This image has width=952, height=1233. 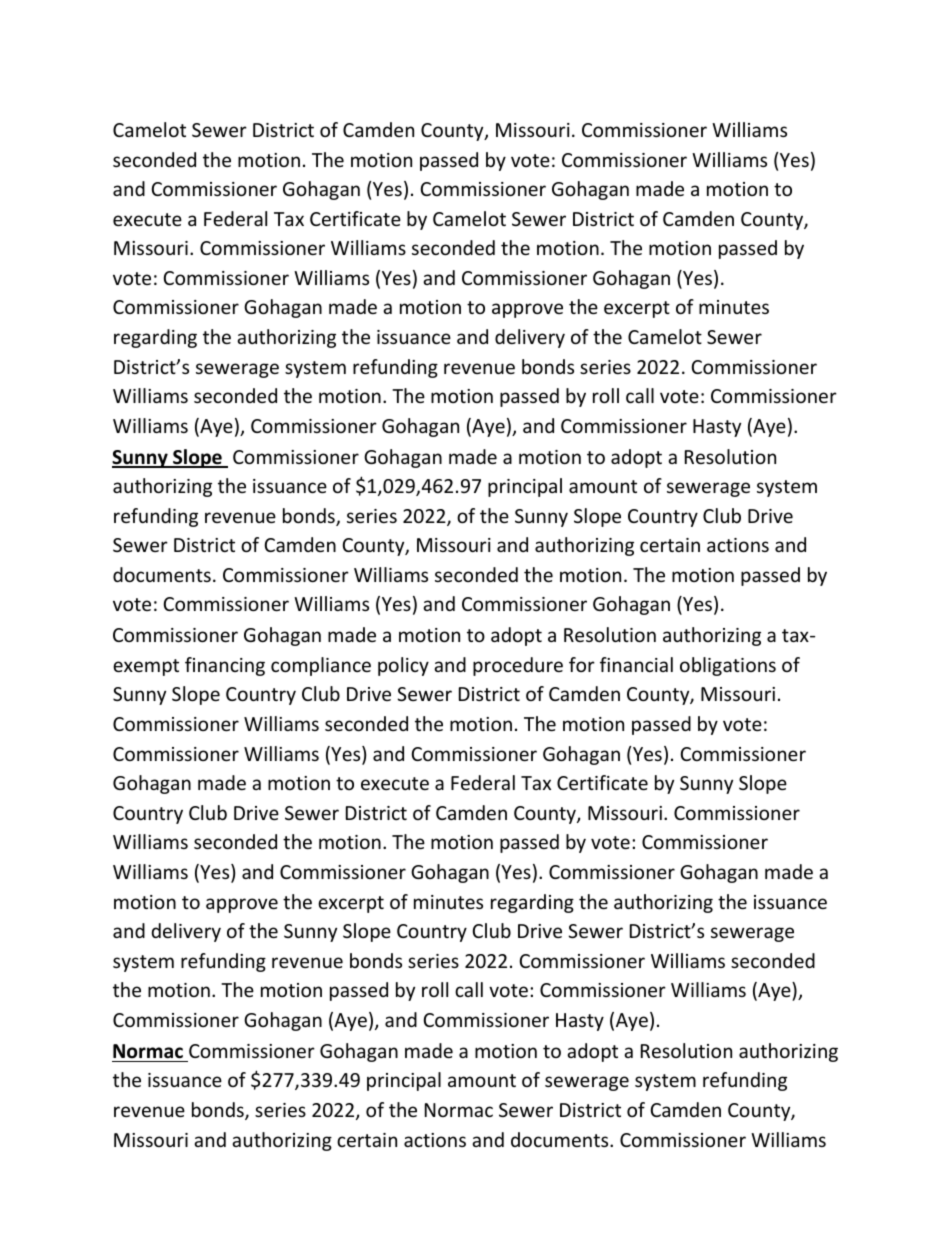 What do you see at coordinates (518, 666) in the image?
I see `procedure` at bounding box center [518, 666].
